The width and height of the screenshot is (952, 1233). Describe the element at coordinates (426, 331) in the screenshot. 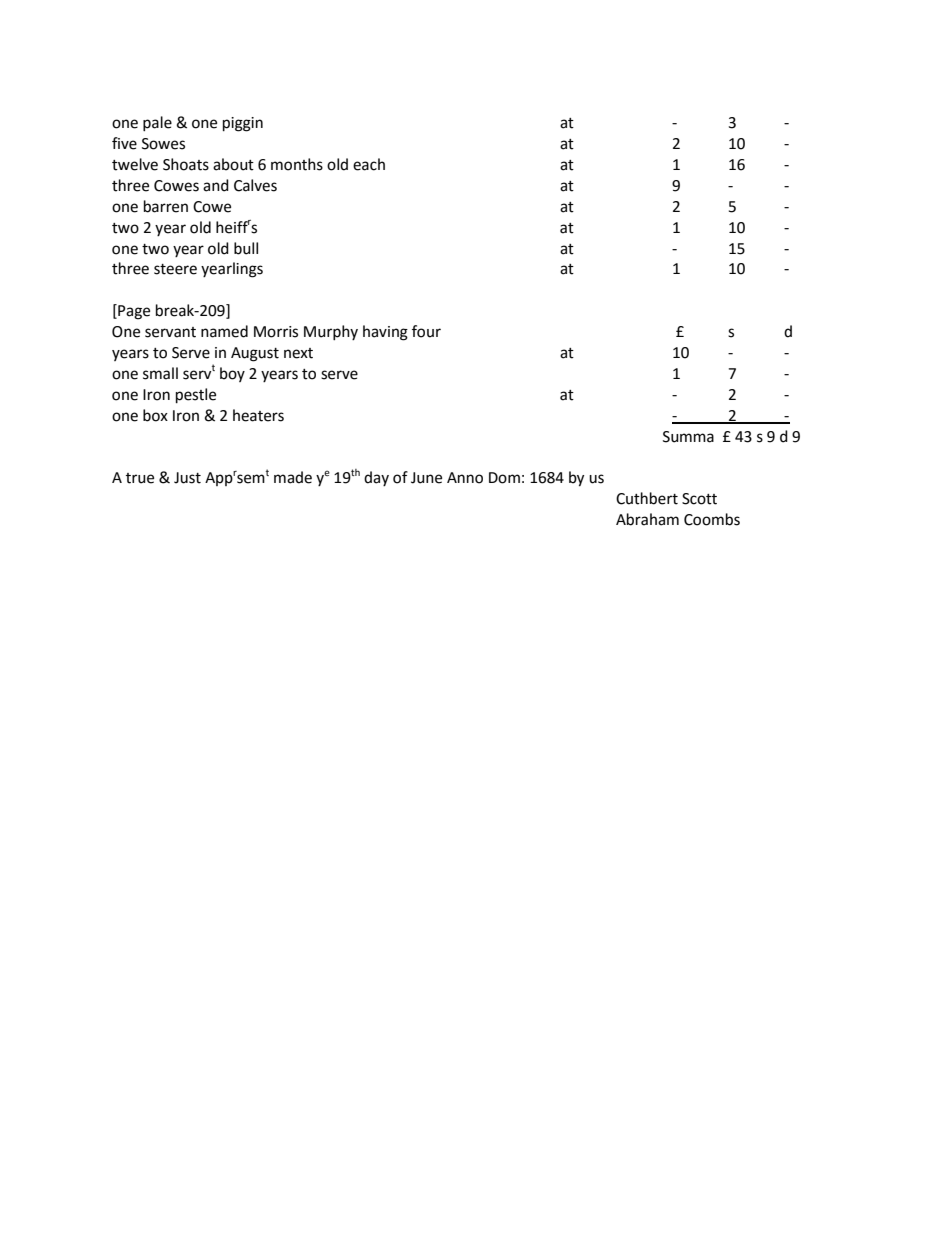

I see `four` at that location.
